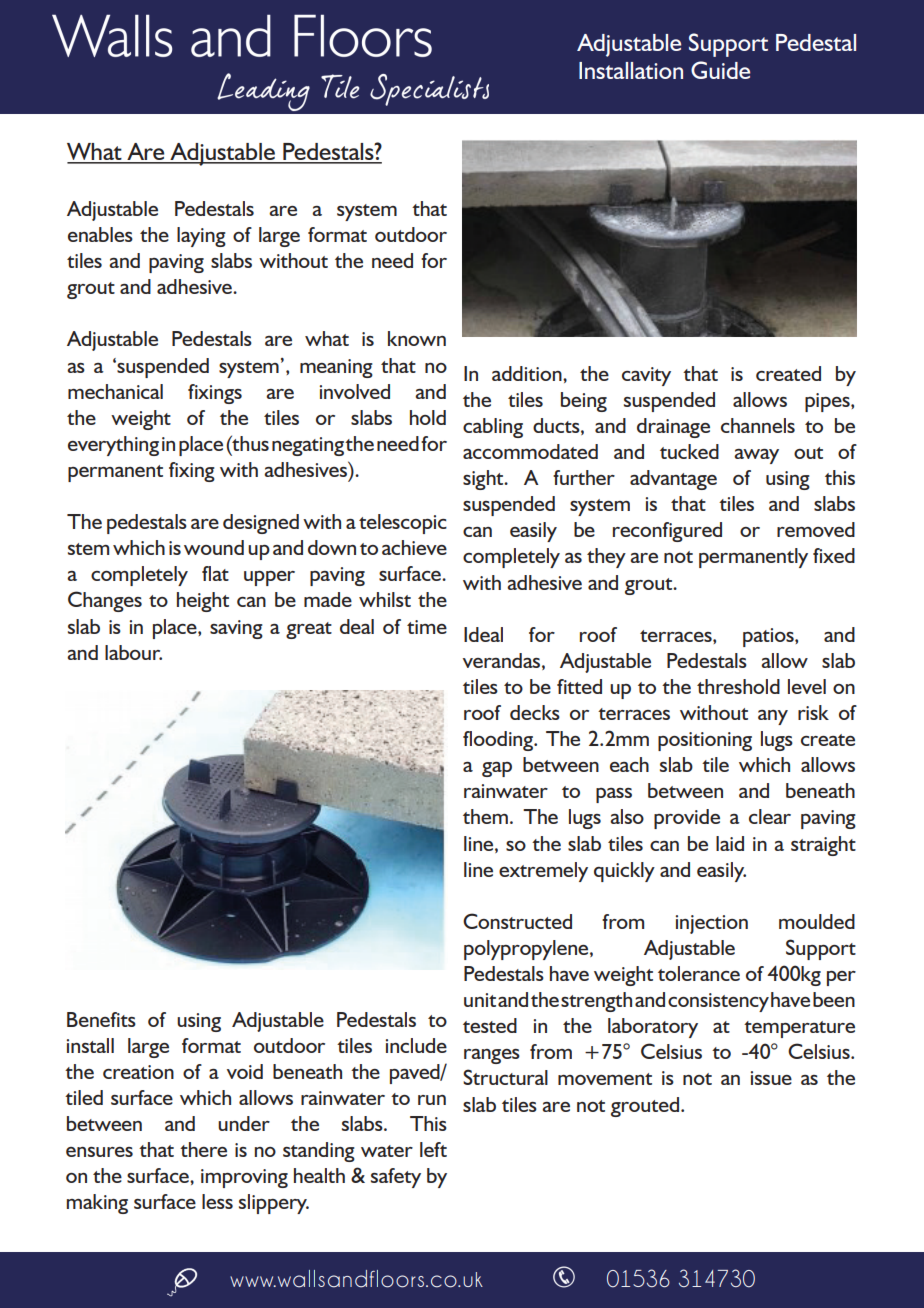 Image resolution: width=924 pixels, height=1308 pixels. What do you see at coordinates (203, 1149) in the document?
I see `there` at bounding box center [203, 1149].
